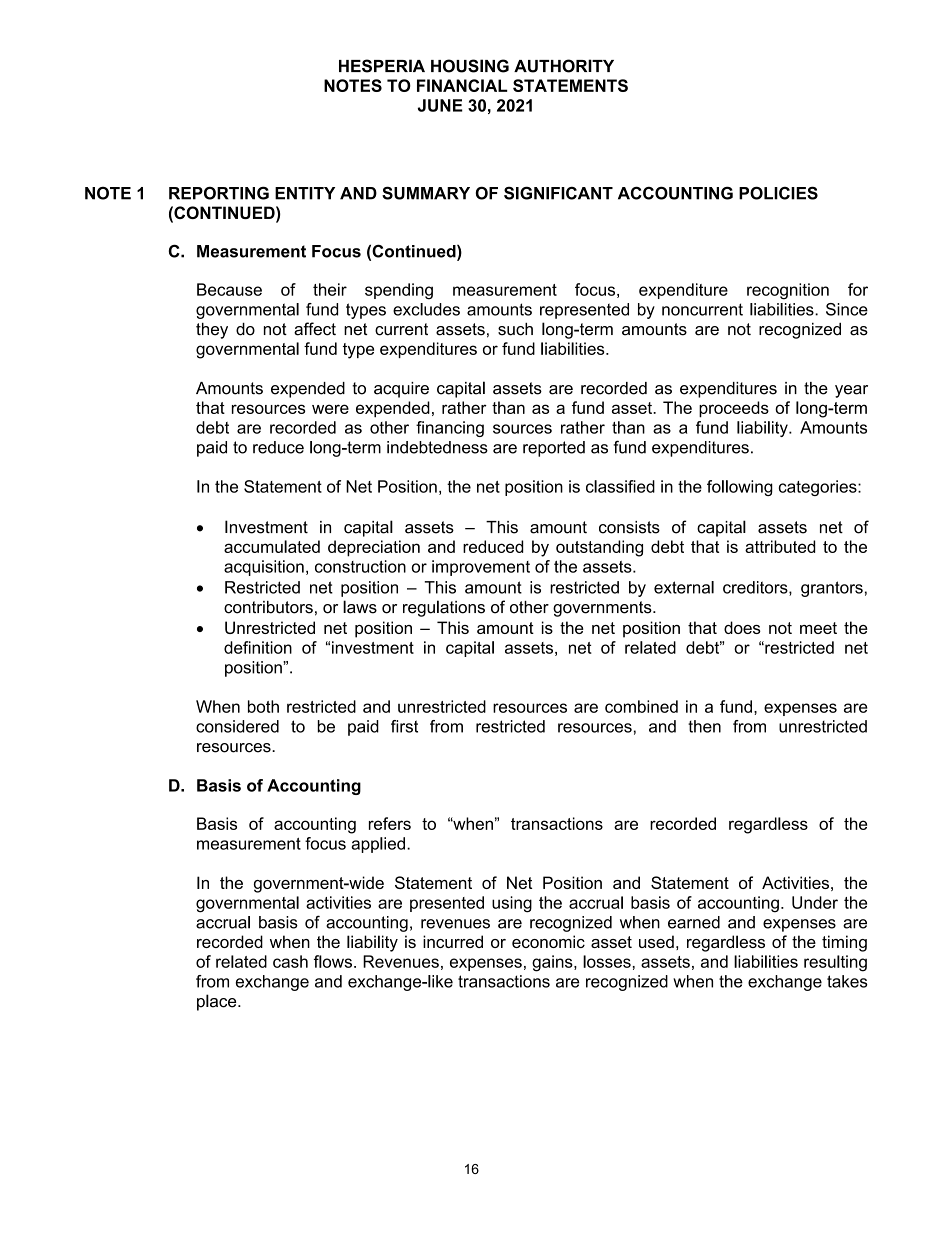 This screenshot has width=952, height=1233. I want to click on cash, so click(290, 961).
